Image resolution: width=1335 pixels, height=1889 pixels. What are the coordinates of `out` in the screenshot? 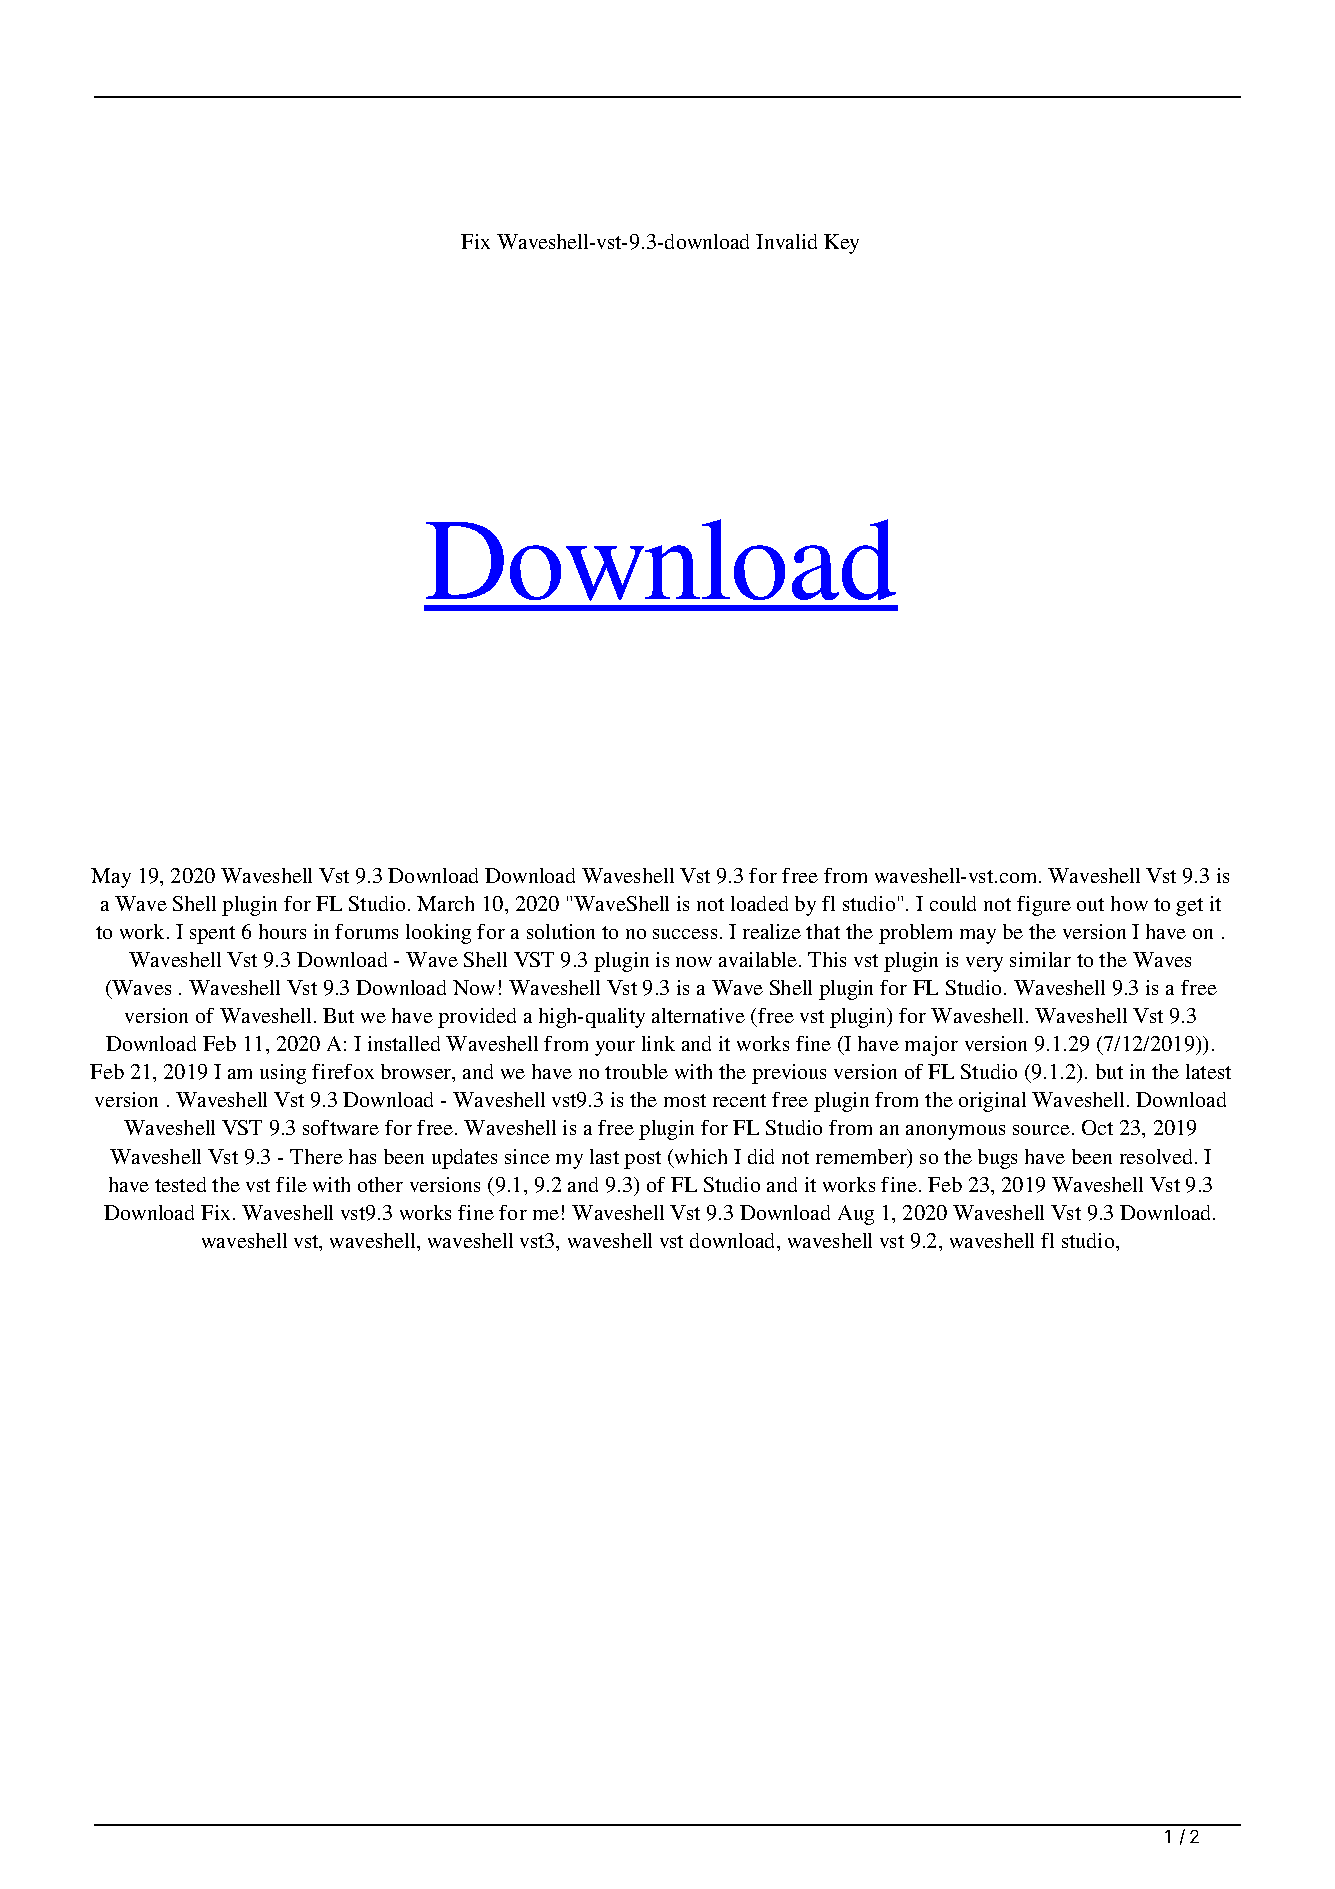 It's located at (1090, 904).
